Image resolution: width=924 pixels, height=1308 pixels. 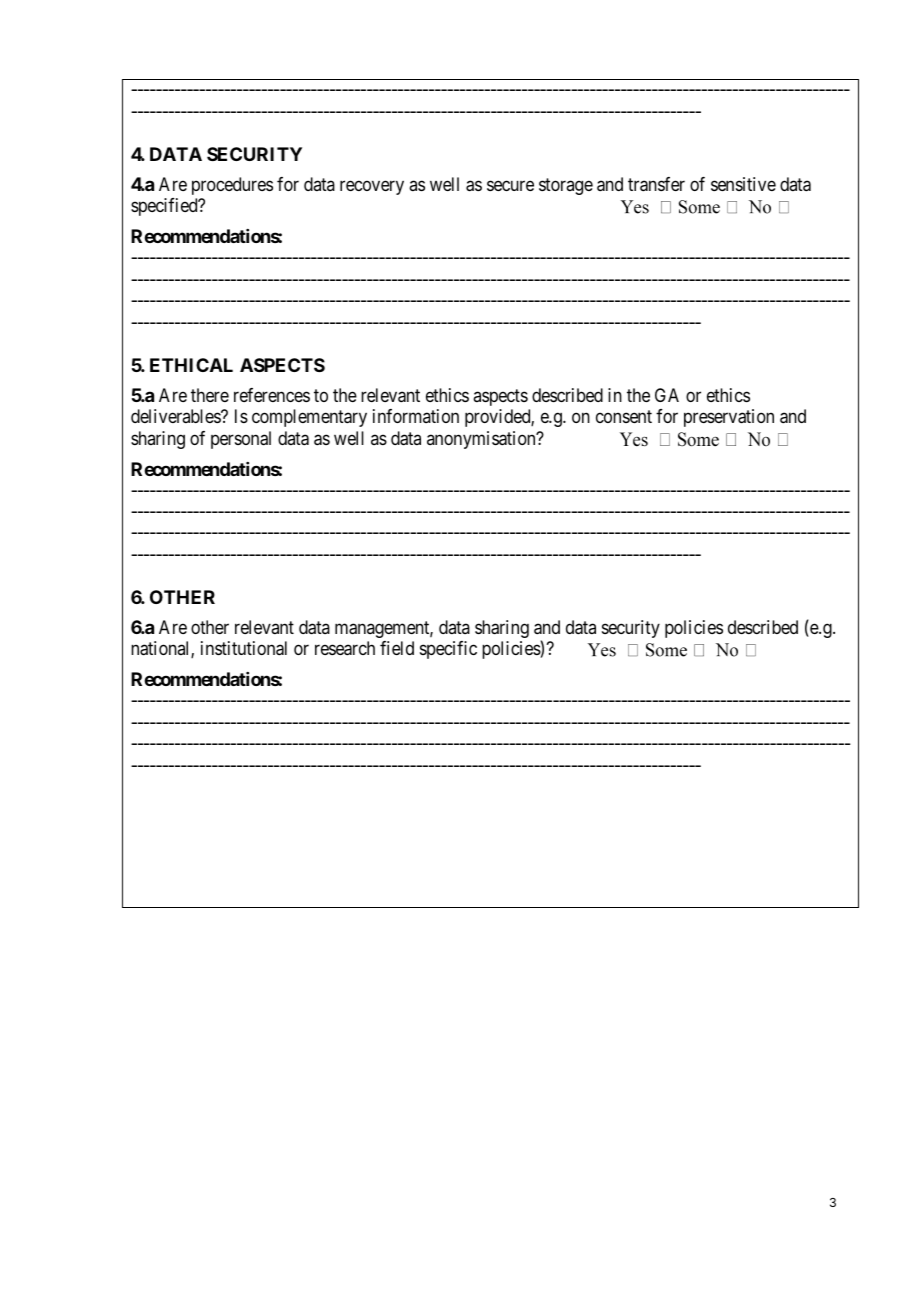 What do you see at coordinates (232, 186) in the screenshot?
I see `procedures` at bounding box center [232, 186].
